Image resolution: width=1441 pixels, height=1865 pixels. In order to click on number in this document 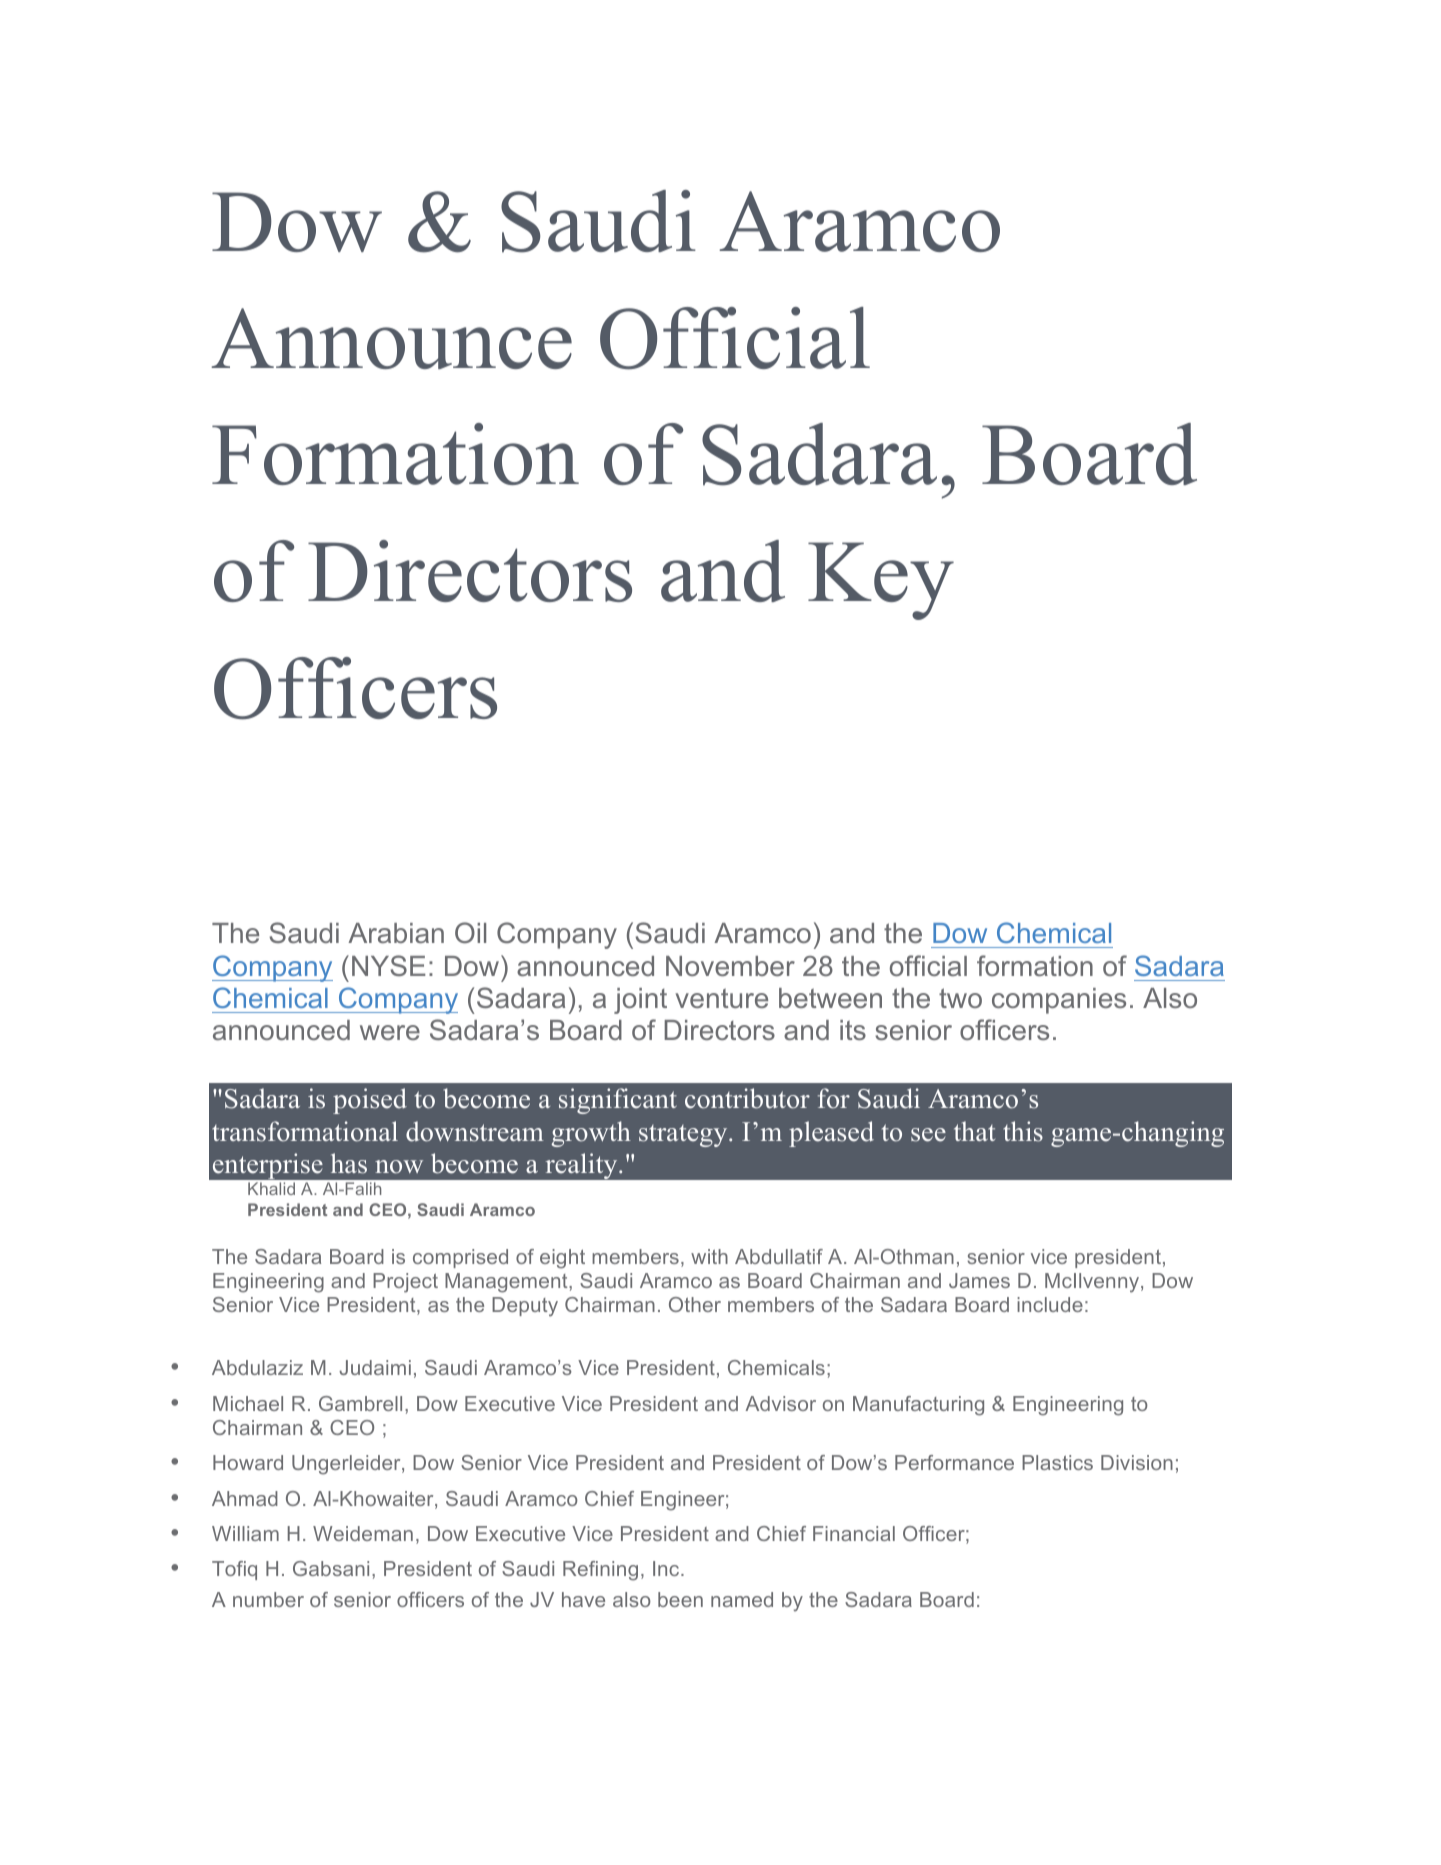, I will do `click(268, 1599)`.
